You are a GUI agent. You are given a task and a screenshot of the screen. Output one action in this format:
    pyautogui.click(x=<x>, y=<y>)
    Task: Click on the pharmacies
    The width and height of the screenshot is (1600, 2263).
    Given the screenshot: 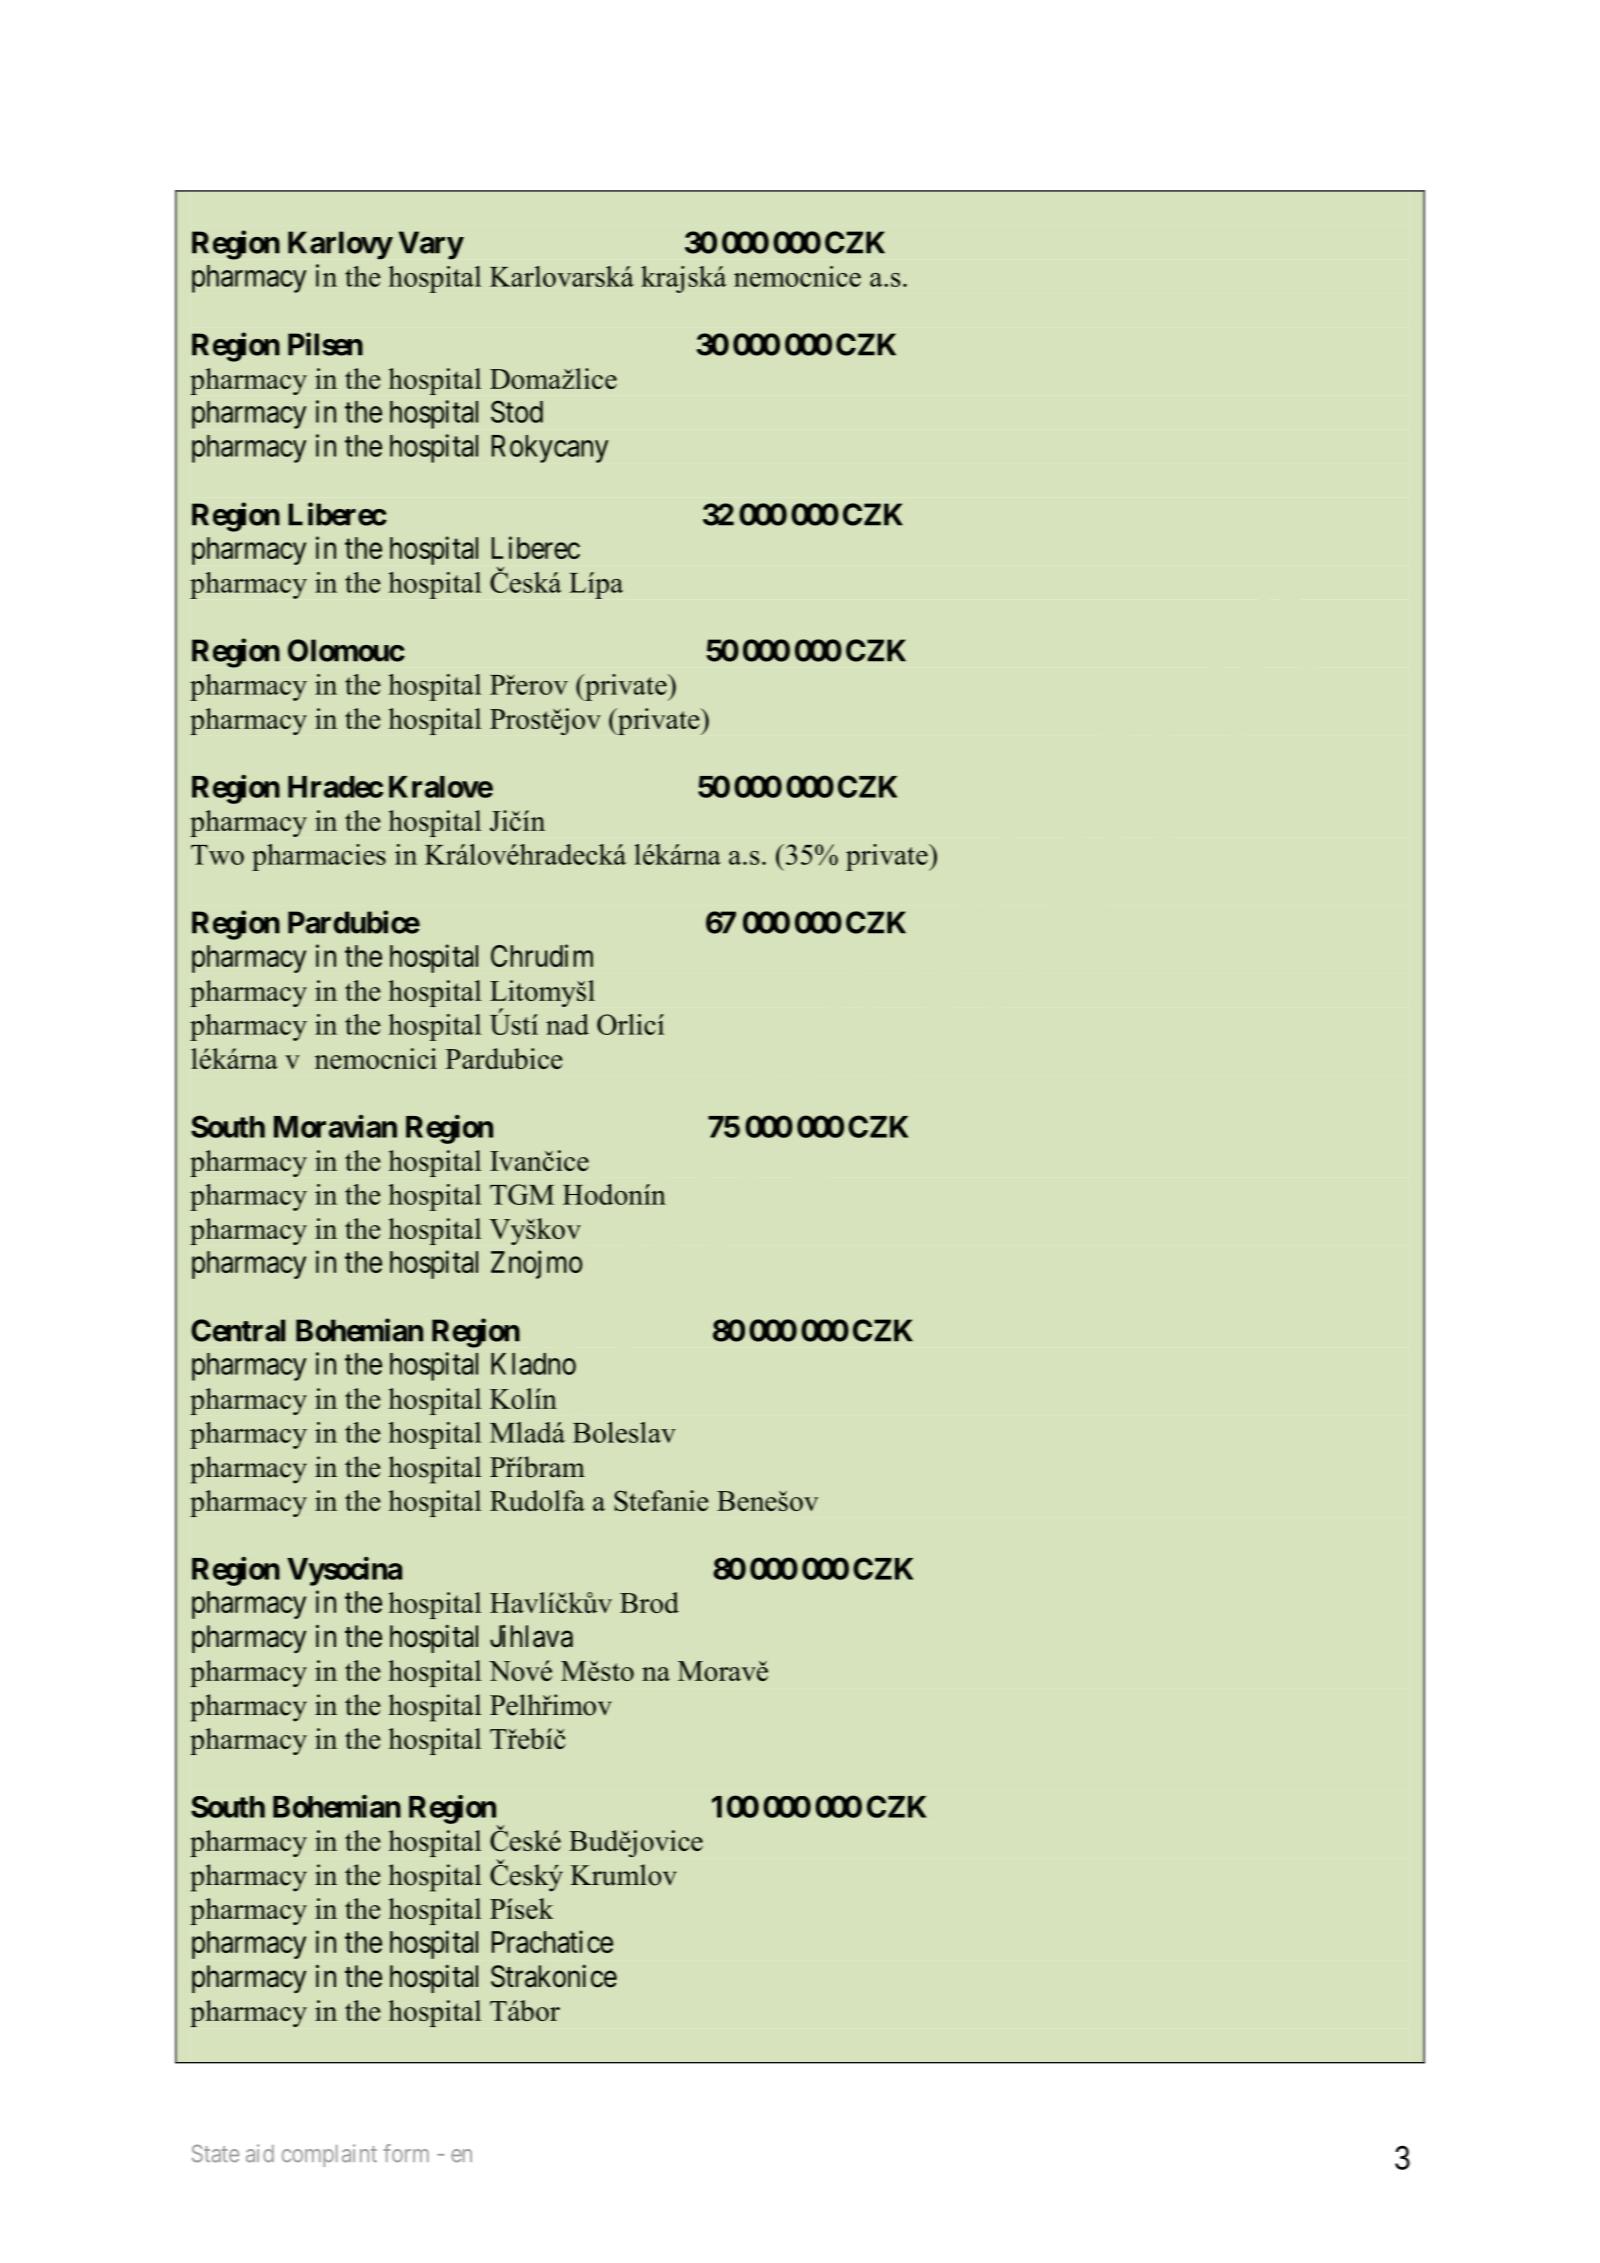 What is the action you would take?
    pyautogui.click(x=319, y=857)
